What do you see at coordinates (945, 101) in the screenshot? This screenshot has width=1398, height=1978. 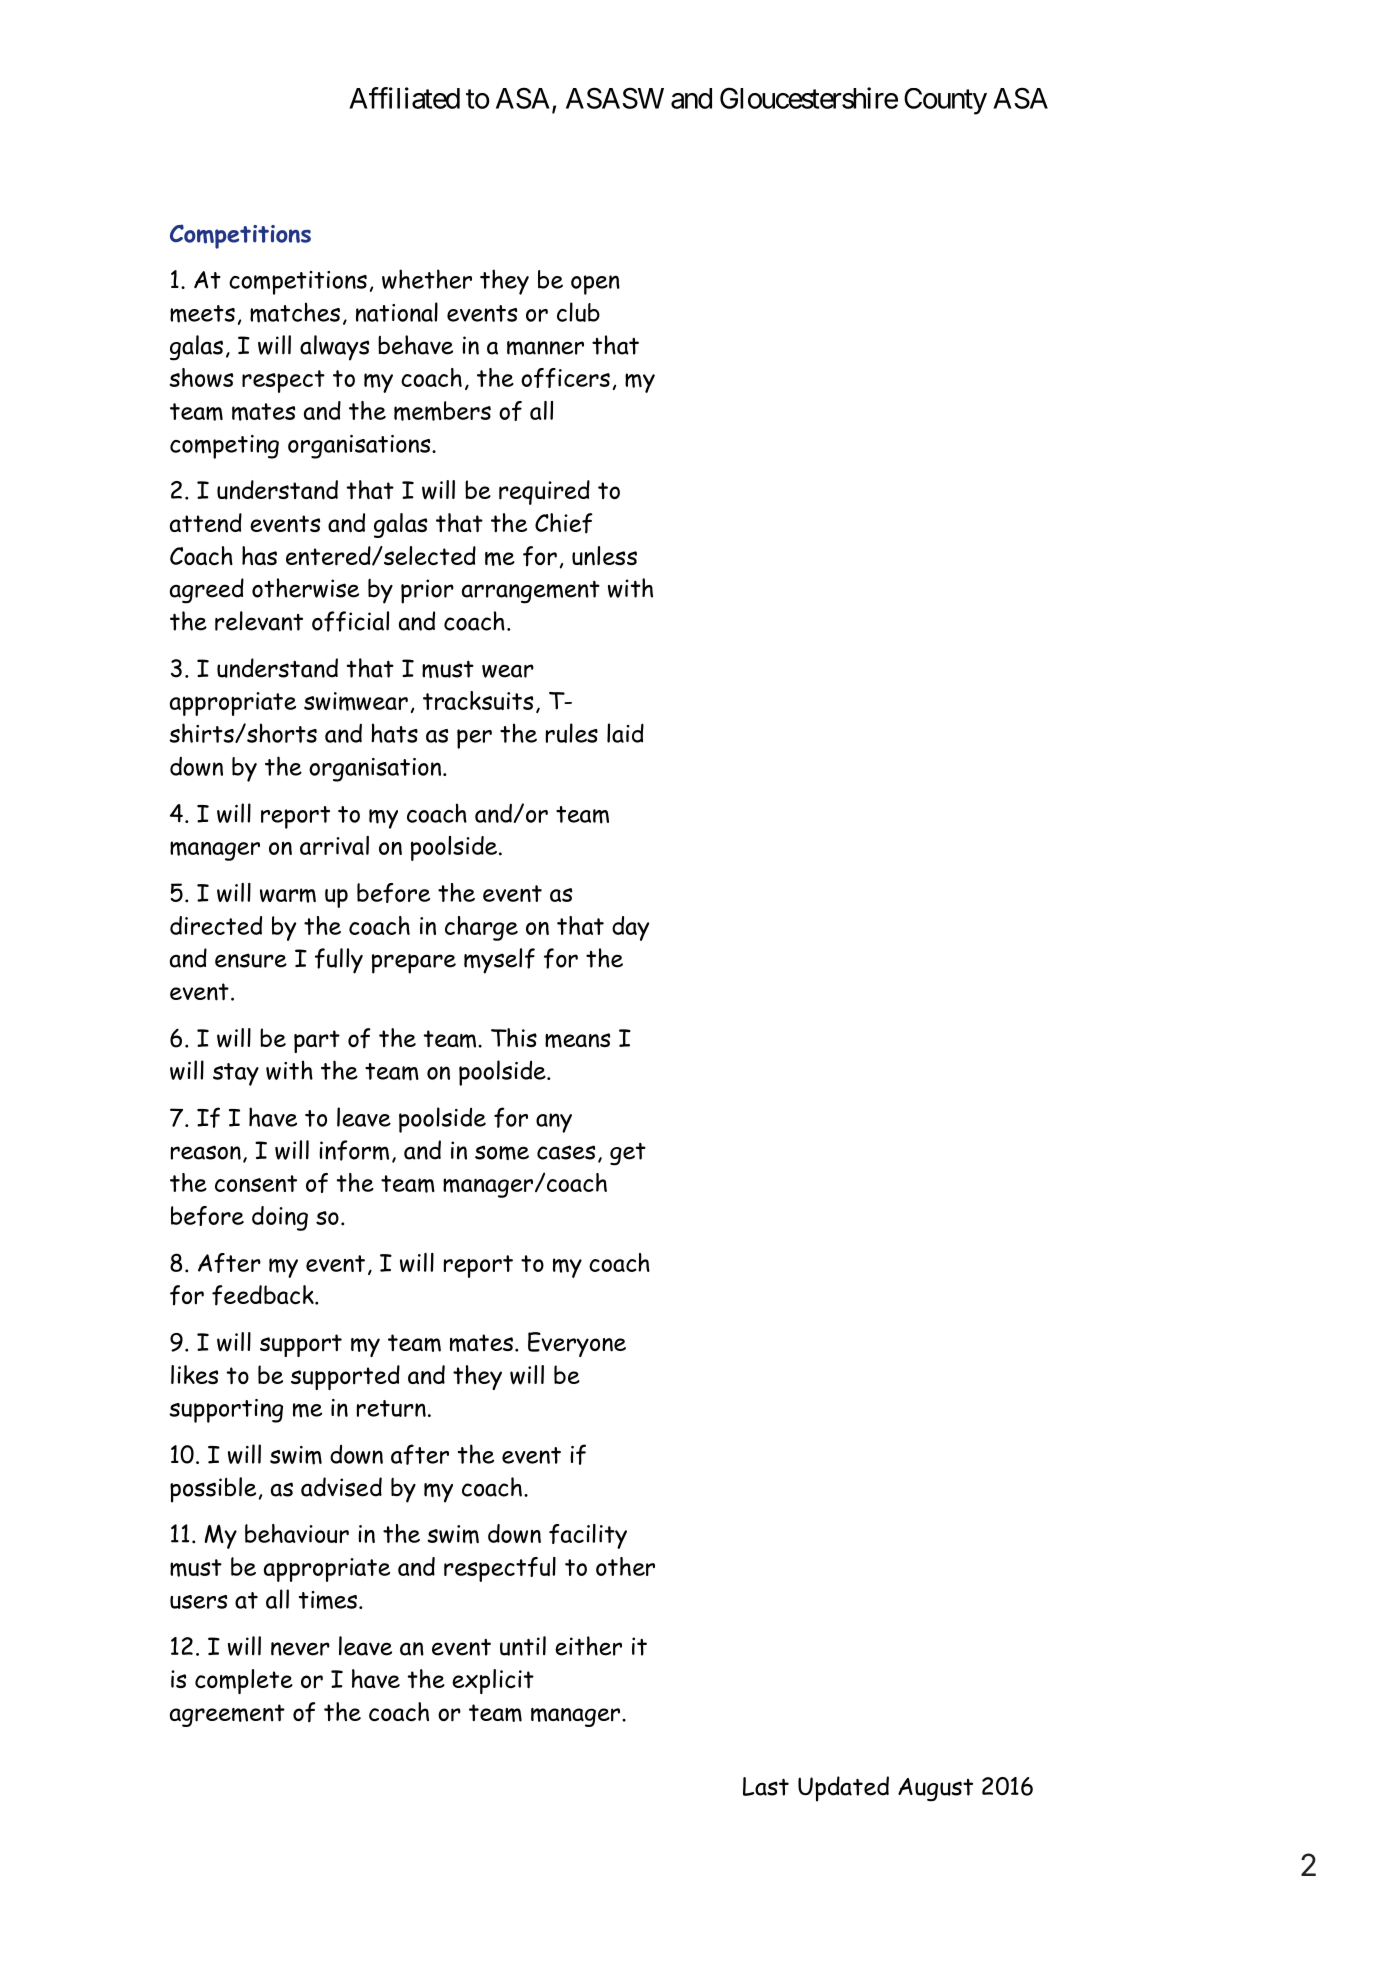 I see `County` at bounding box center [945, 101].
